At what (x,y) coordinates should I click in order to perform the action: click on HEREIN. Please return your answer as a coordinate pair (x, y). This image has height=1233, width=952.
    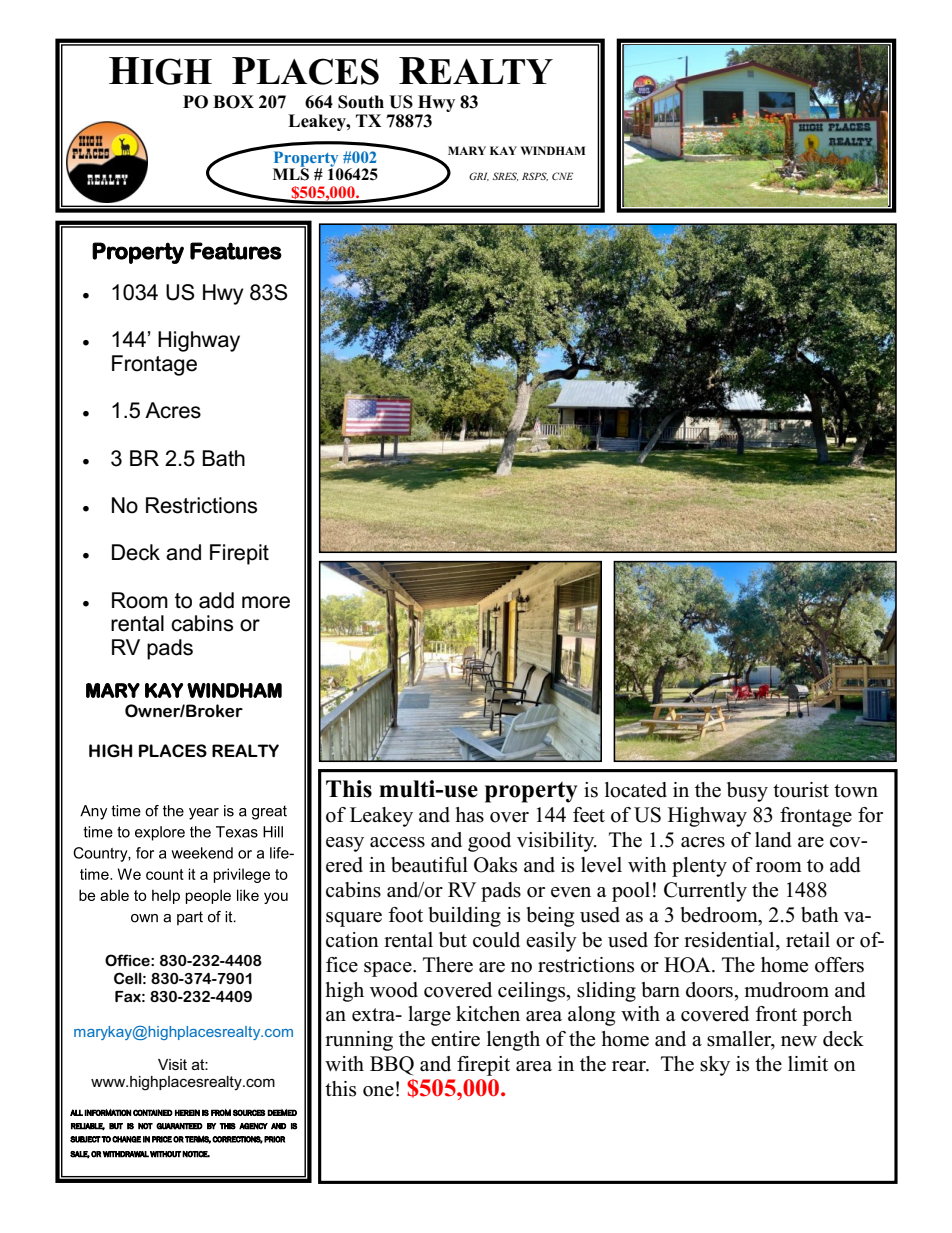
    Looking at the image, I should click on (187, 1112).
